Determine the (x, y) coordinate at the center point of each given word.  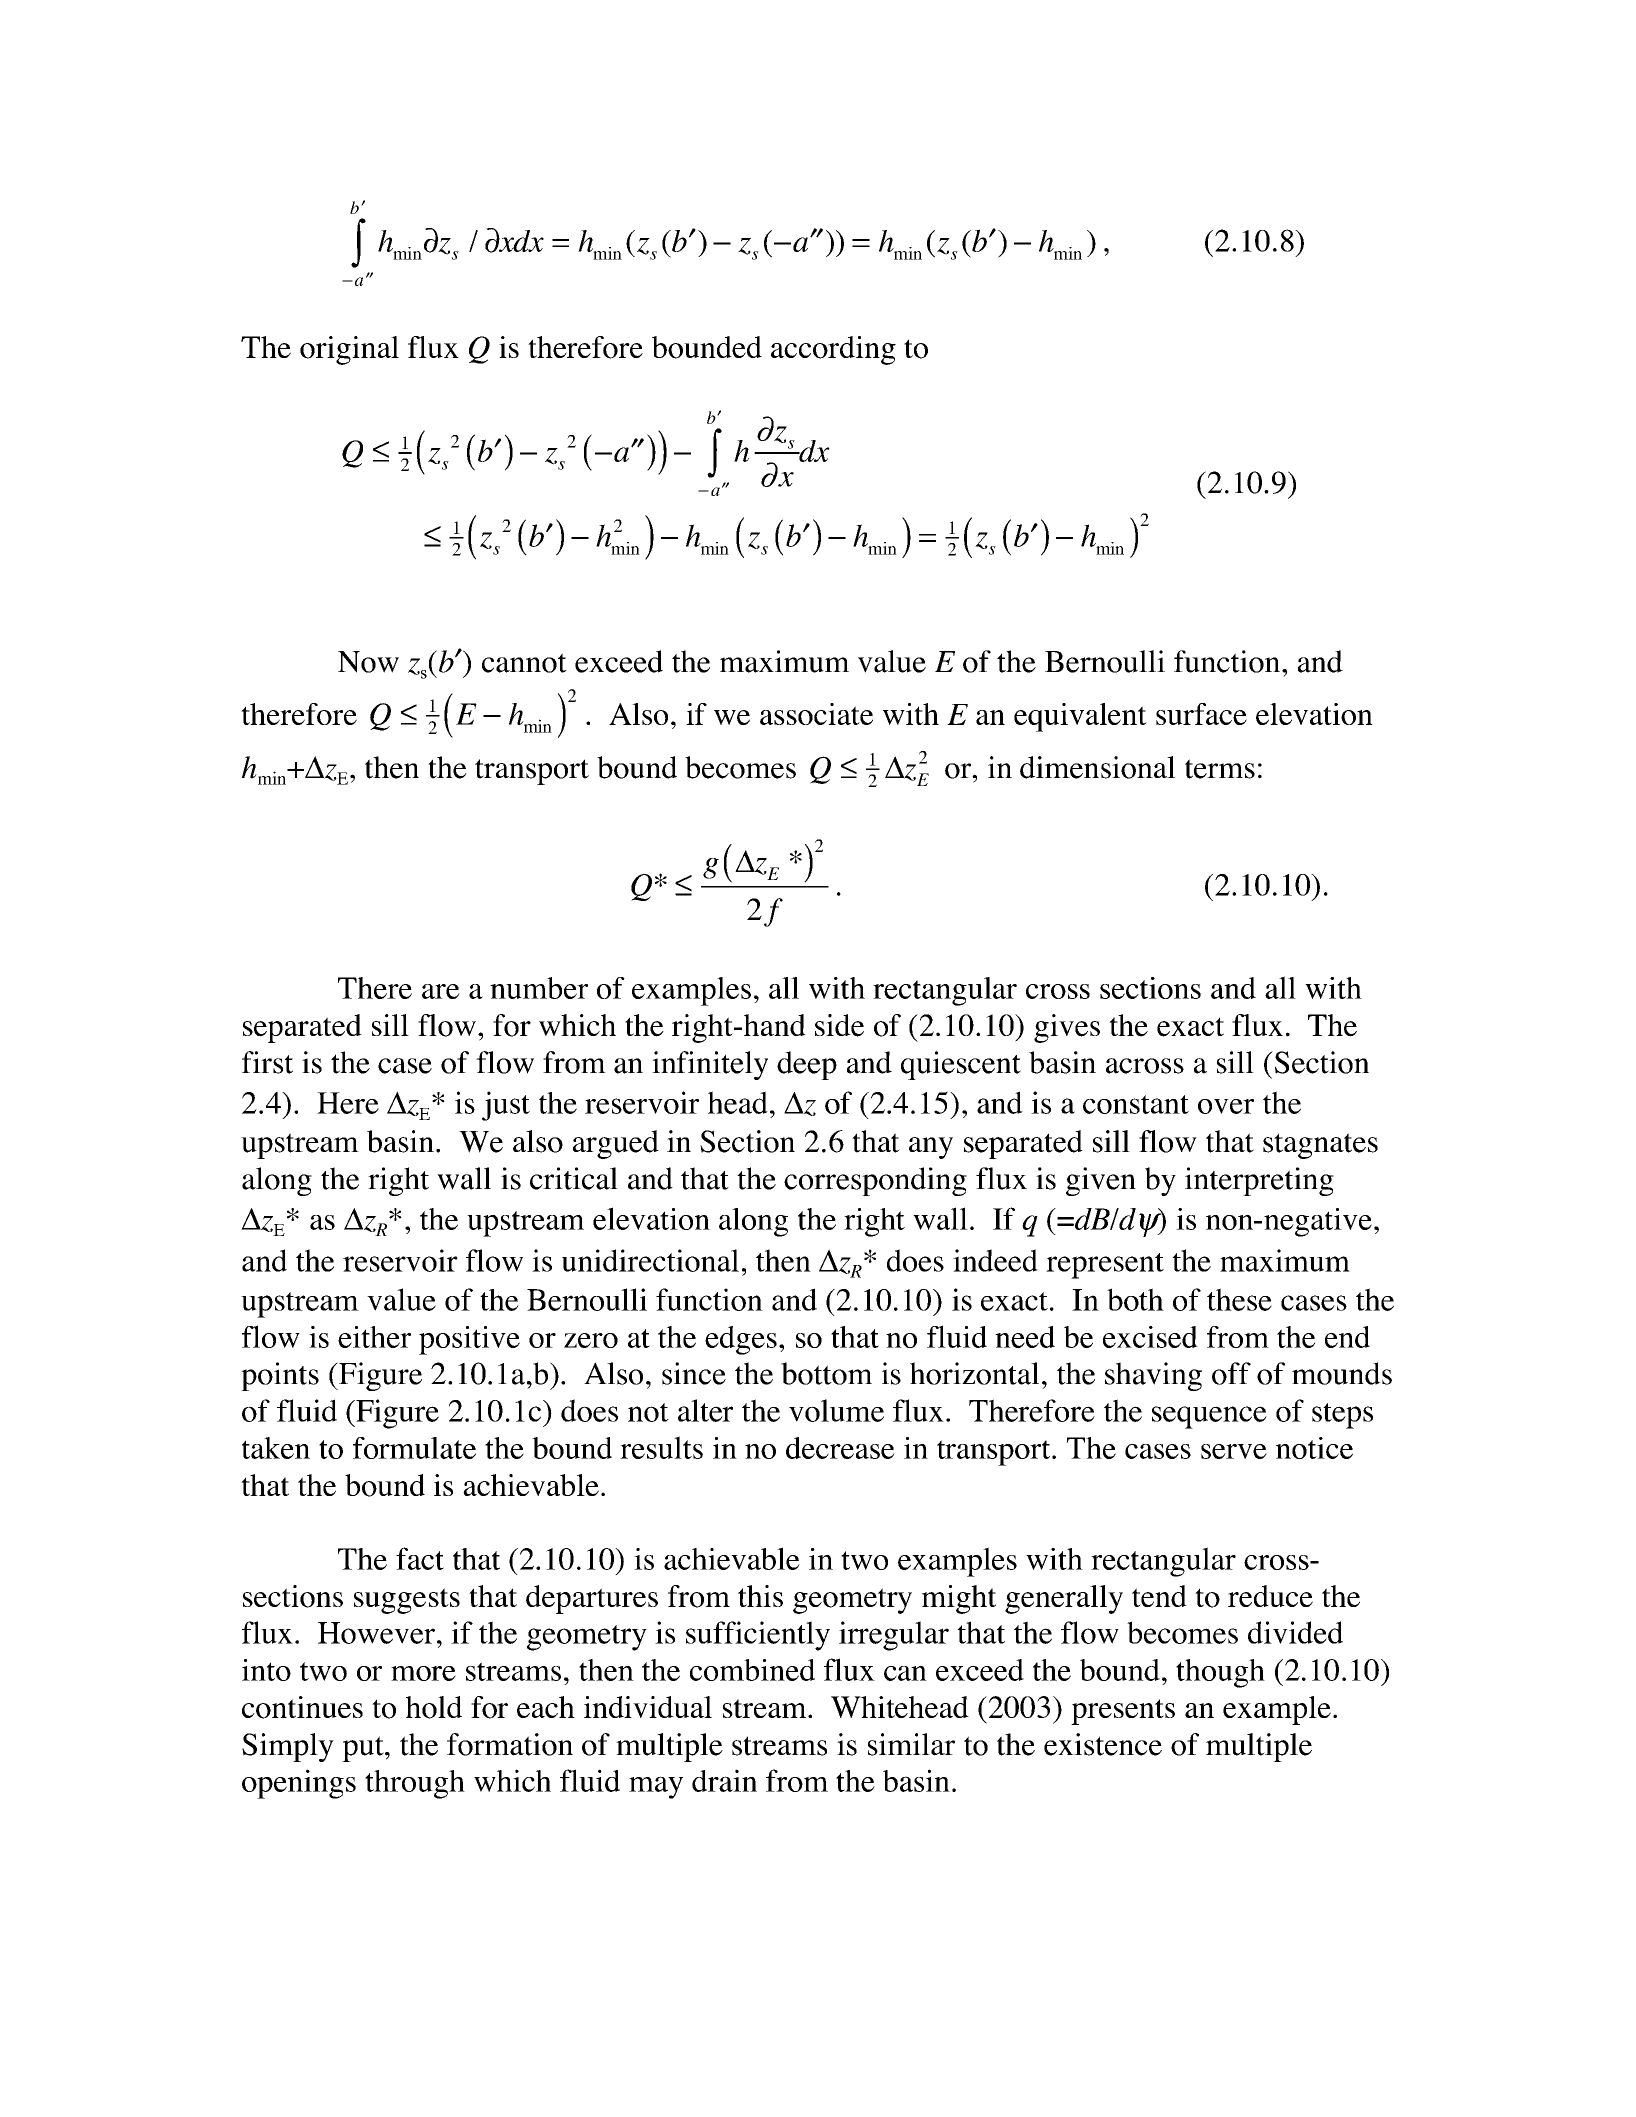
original (349, 350)
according (833, 350)
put (364, 1749)
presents (1123, 1712)
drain (724, 1780)
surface (1201, 714)
